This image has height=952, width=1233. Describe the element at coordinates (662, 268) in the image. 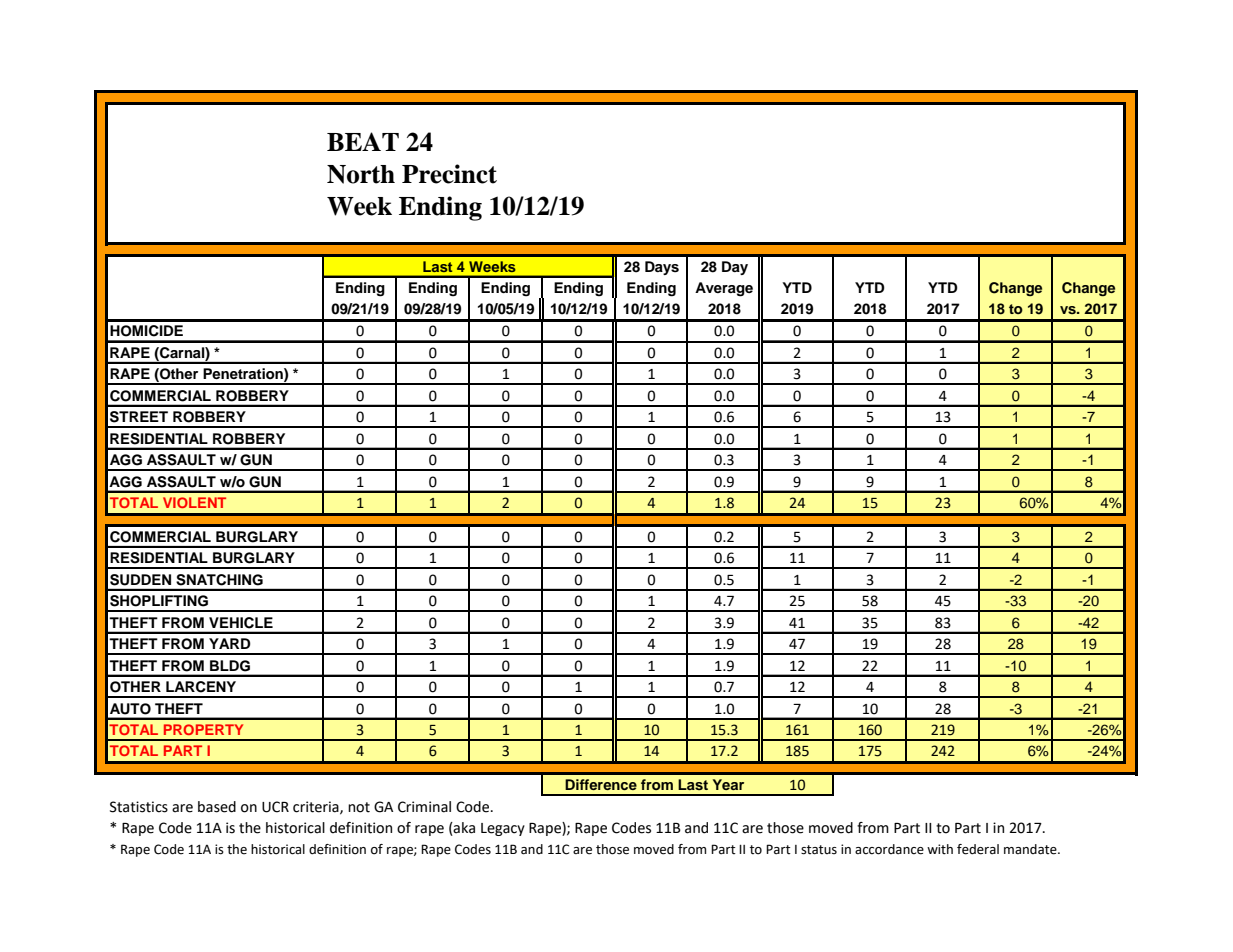

I see `Days` at that location.
